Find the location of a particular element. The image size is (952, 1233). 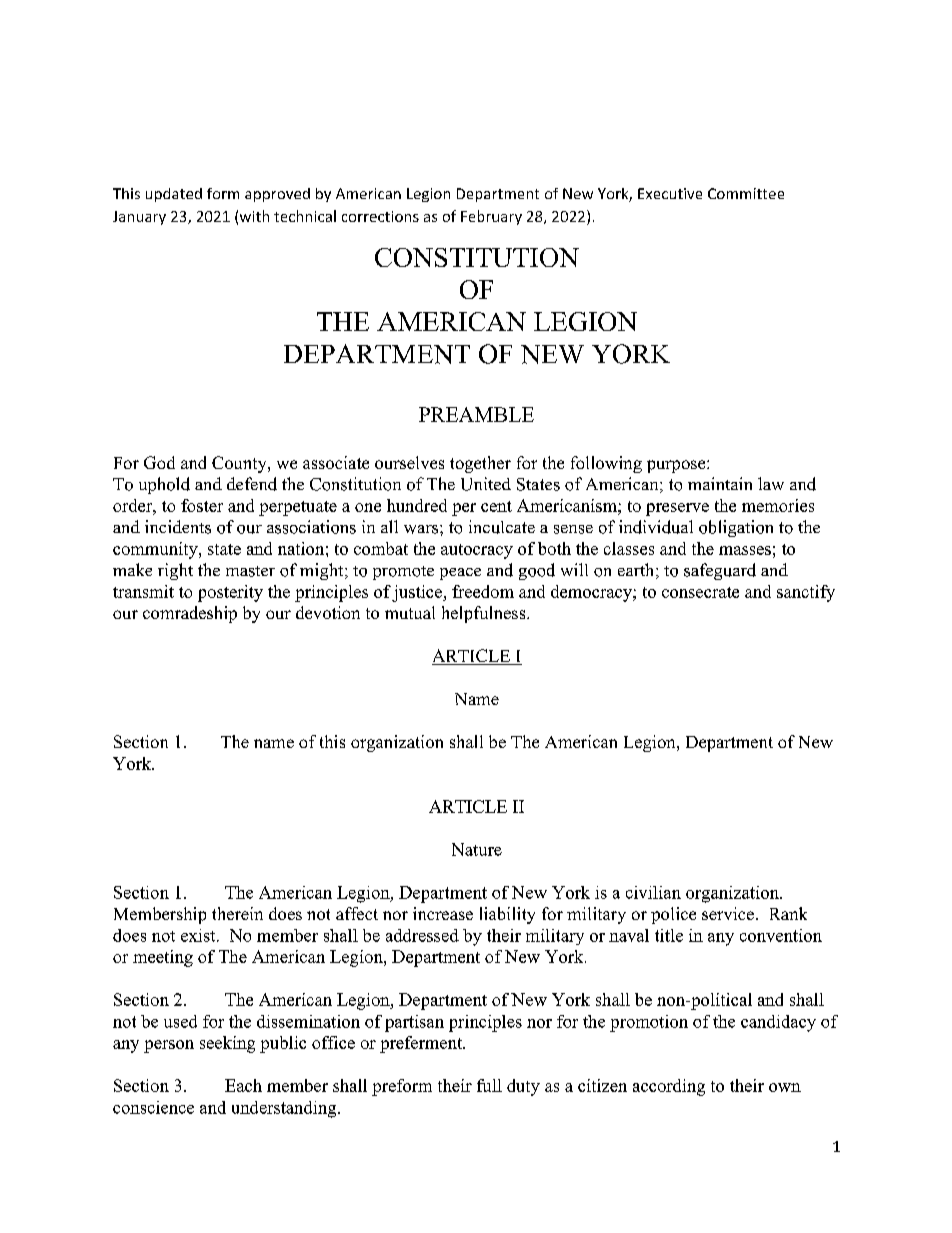

comradeship is located at coordinates (190, 614).
